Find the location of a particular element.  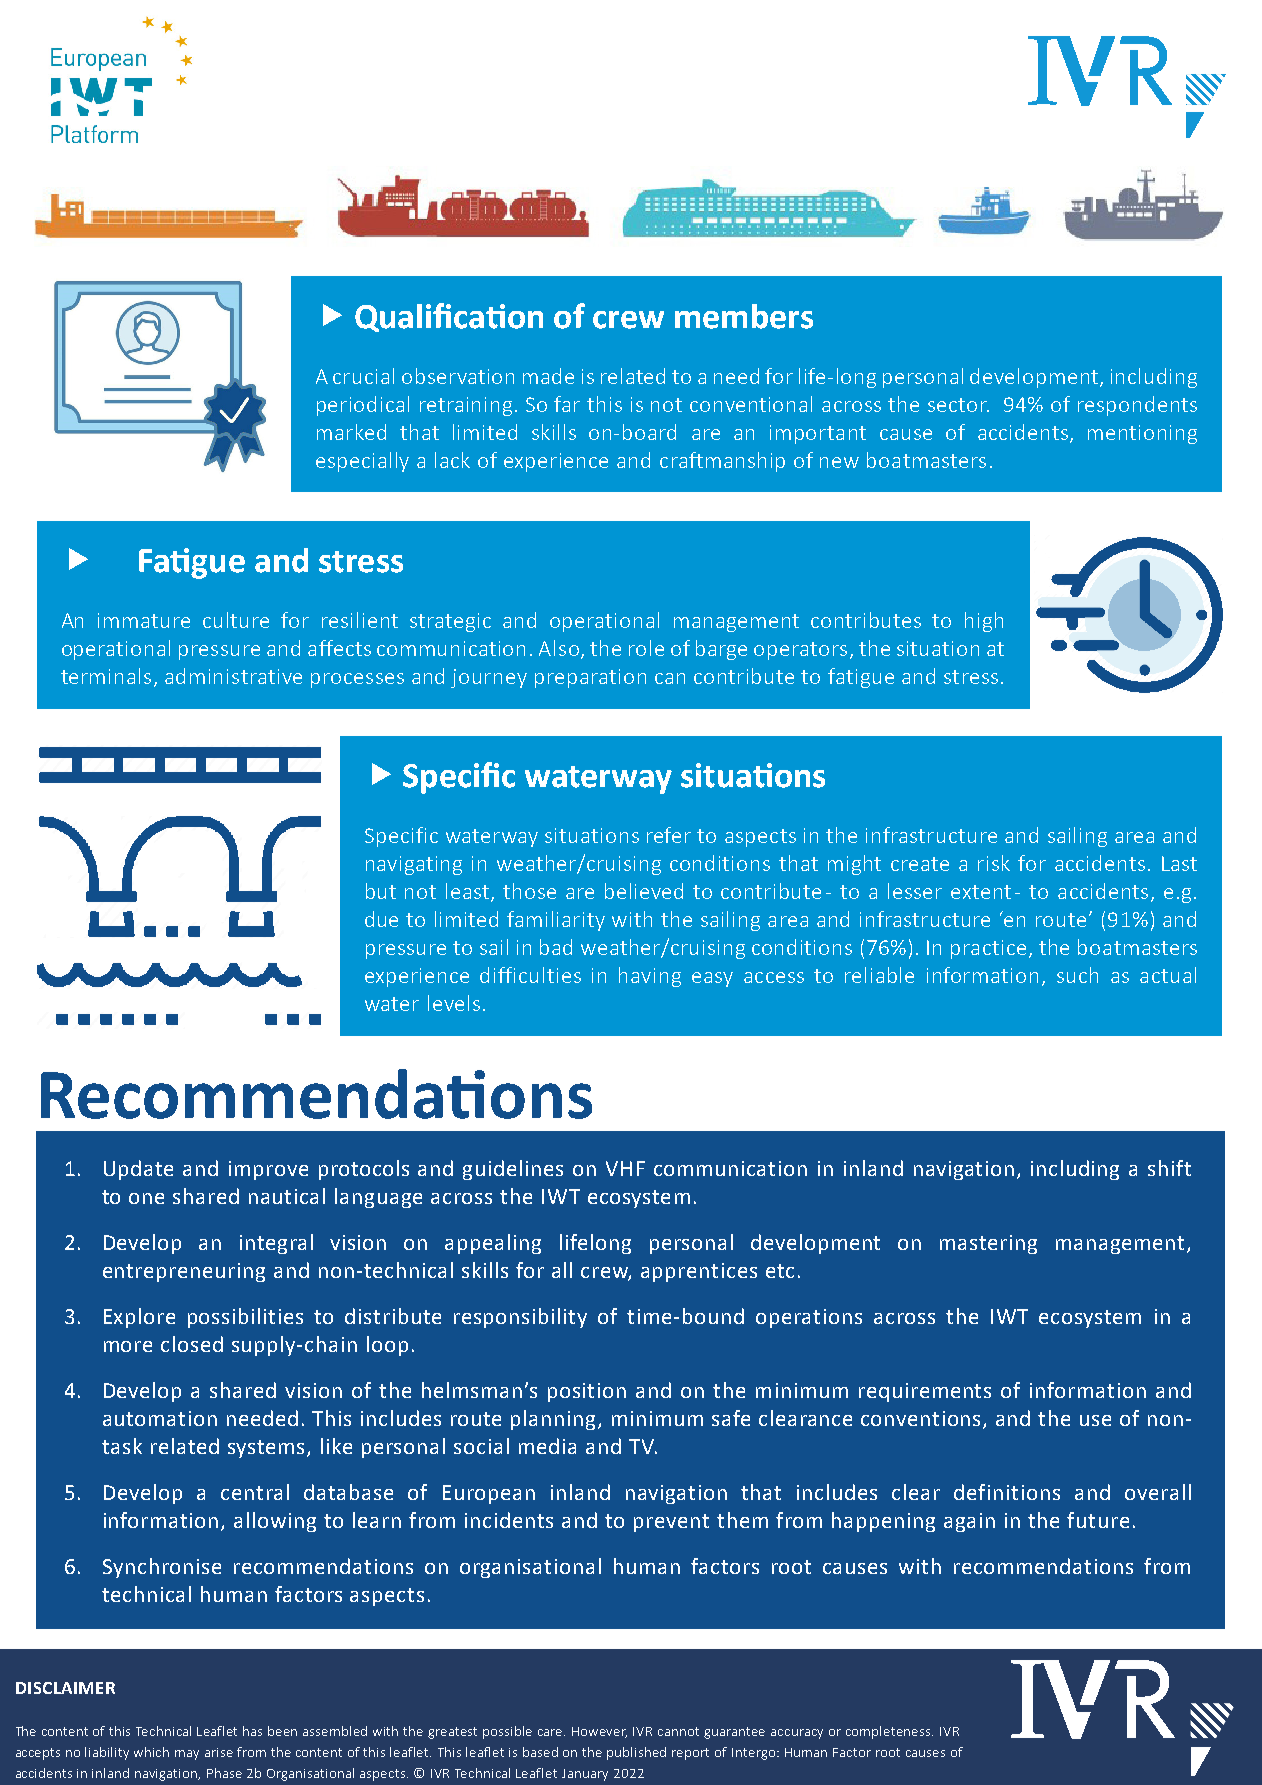

may is located at coordinates (187, 1755).
